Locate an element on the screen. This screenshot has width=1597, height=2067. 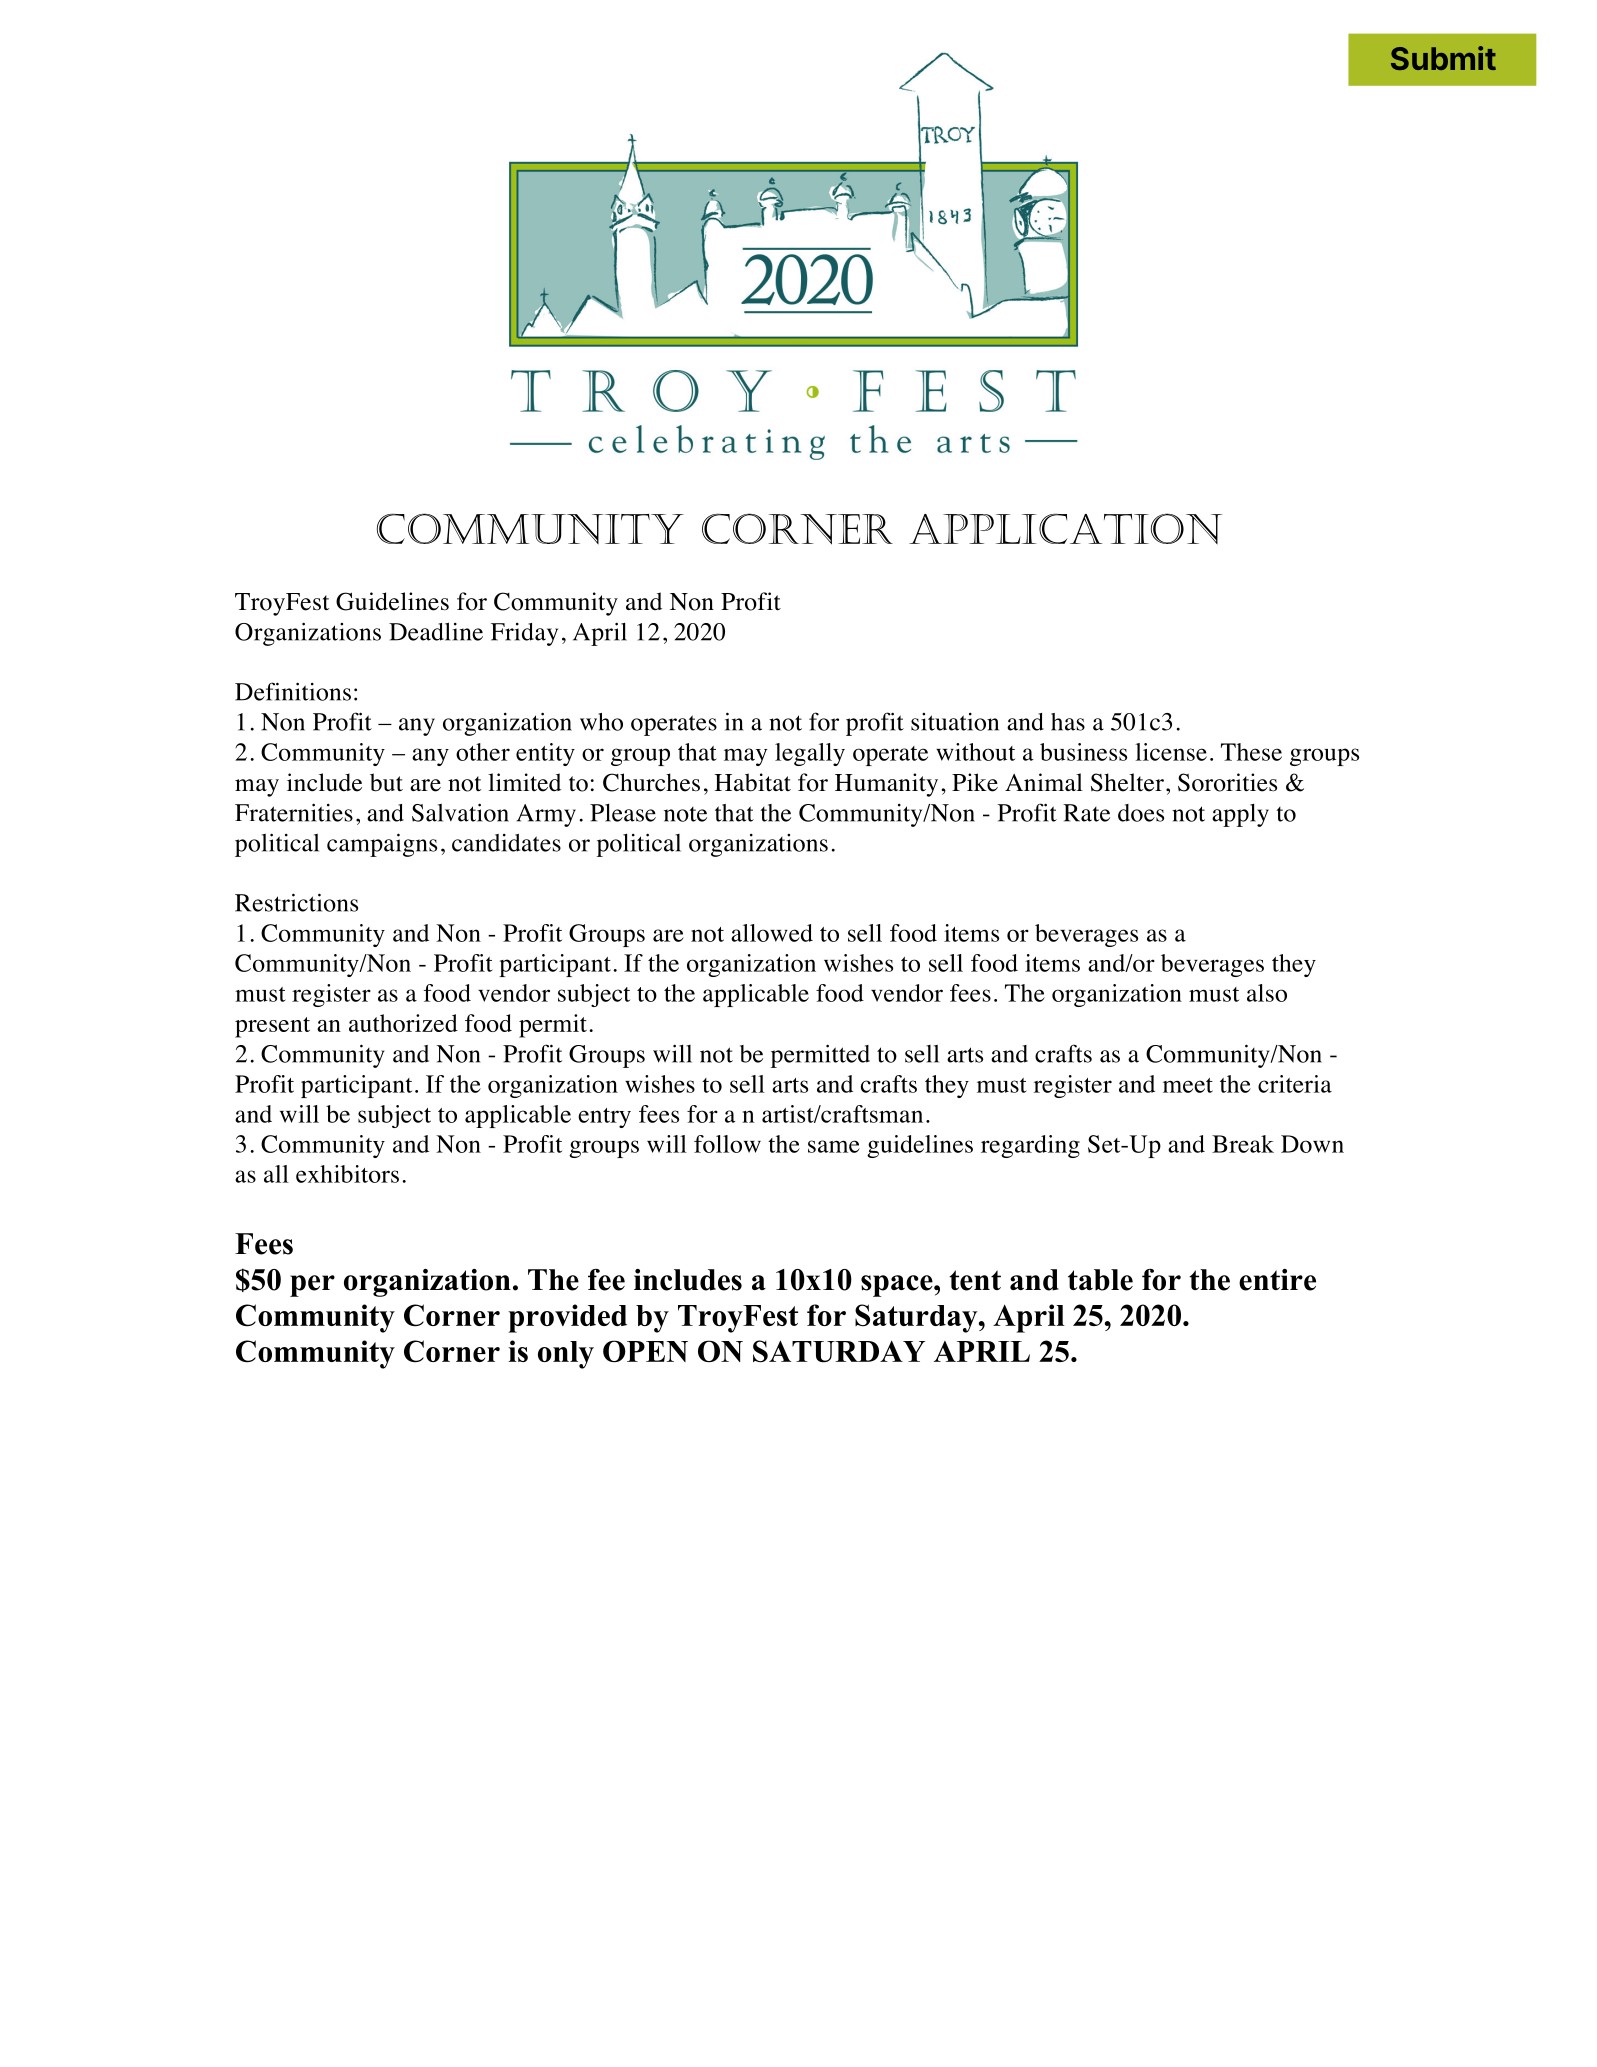
allowed is located at coordinates (772, 933).
